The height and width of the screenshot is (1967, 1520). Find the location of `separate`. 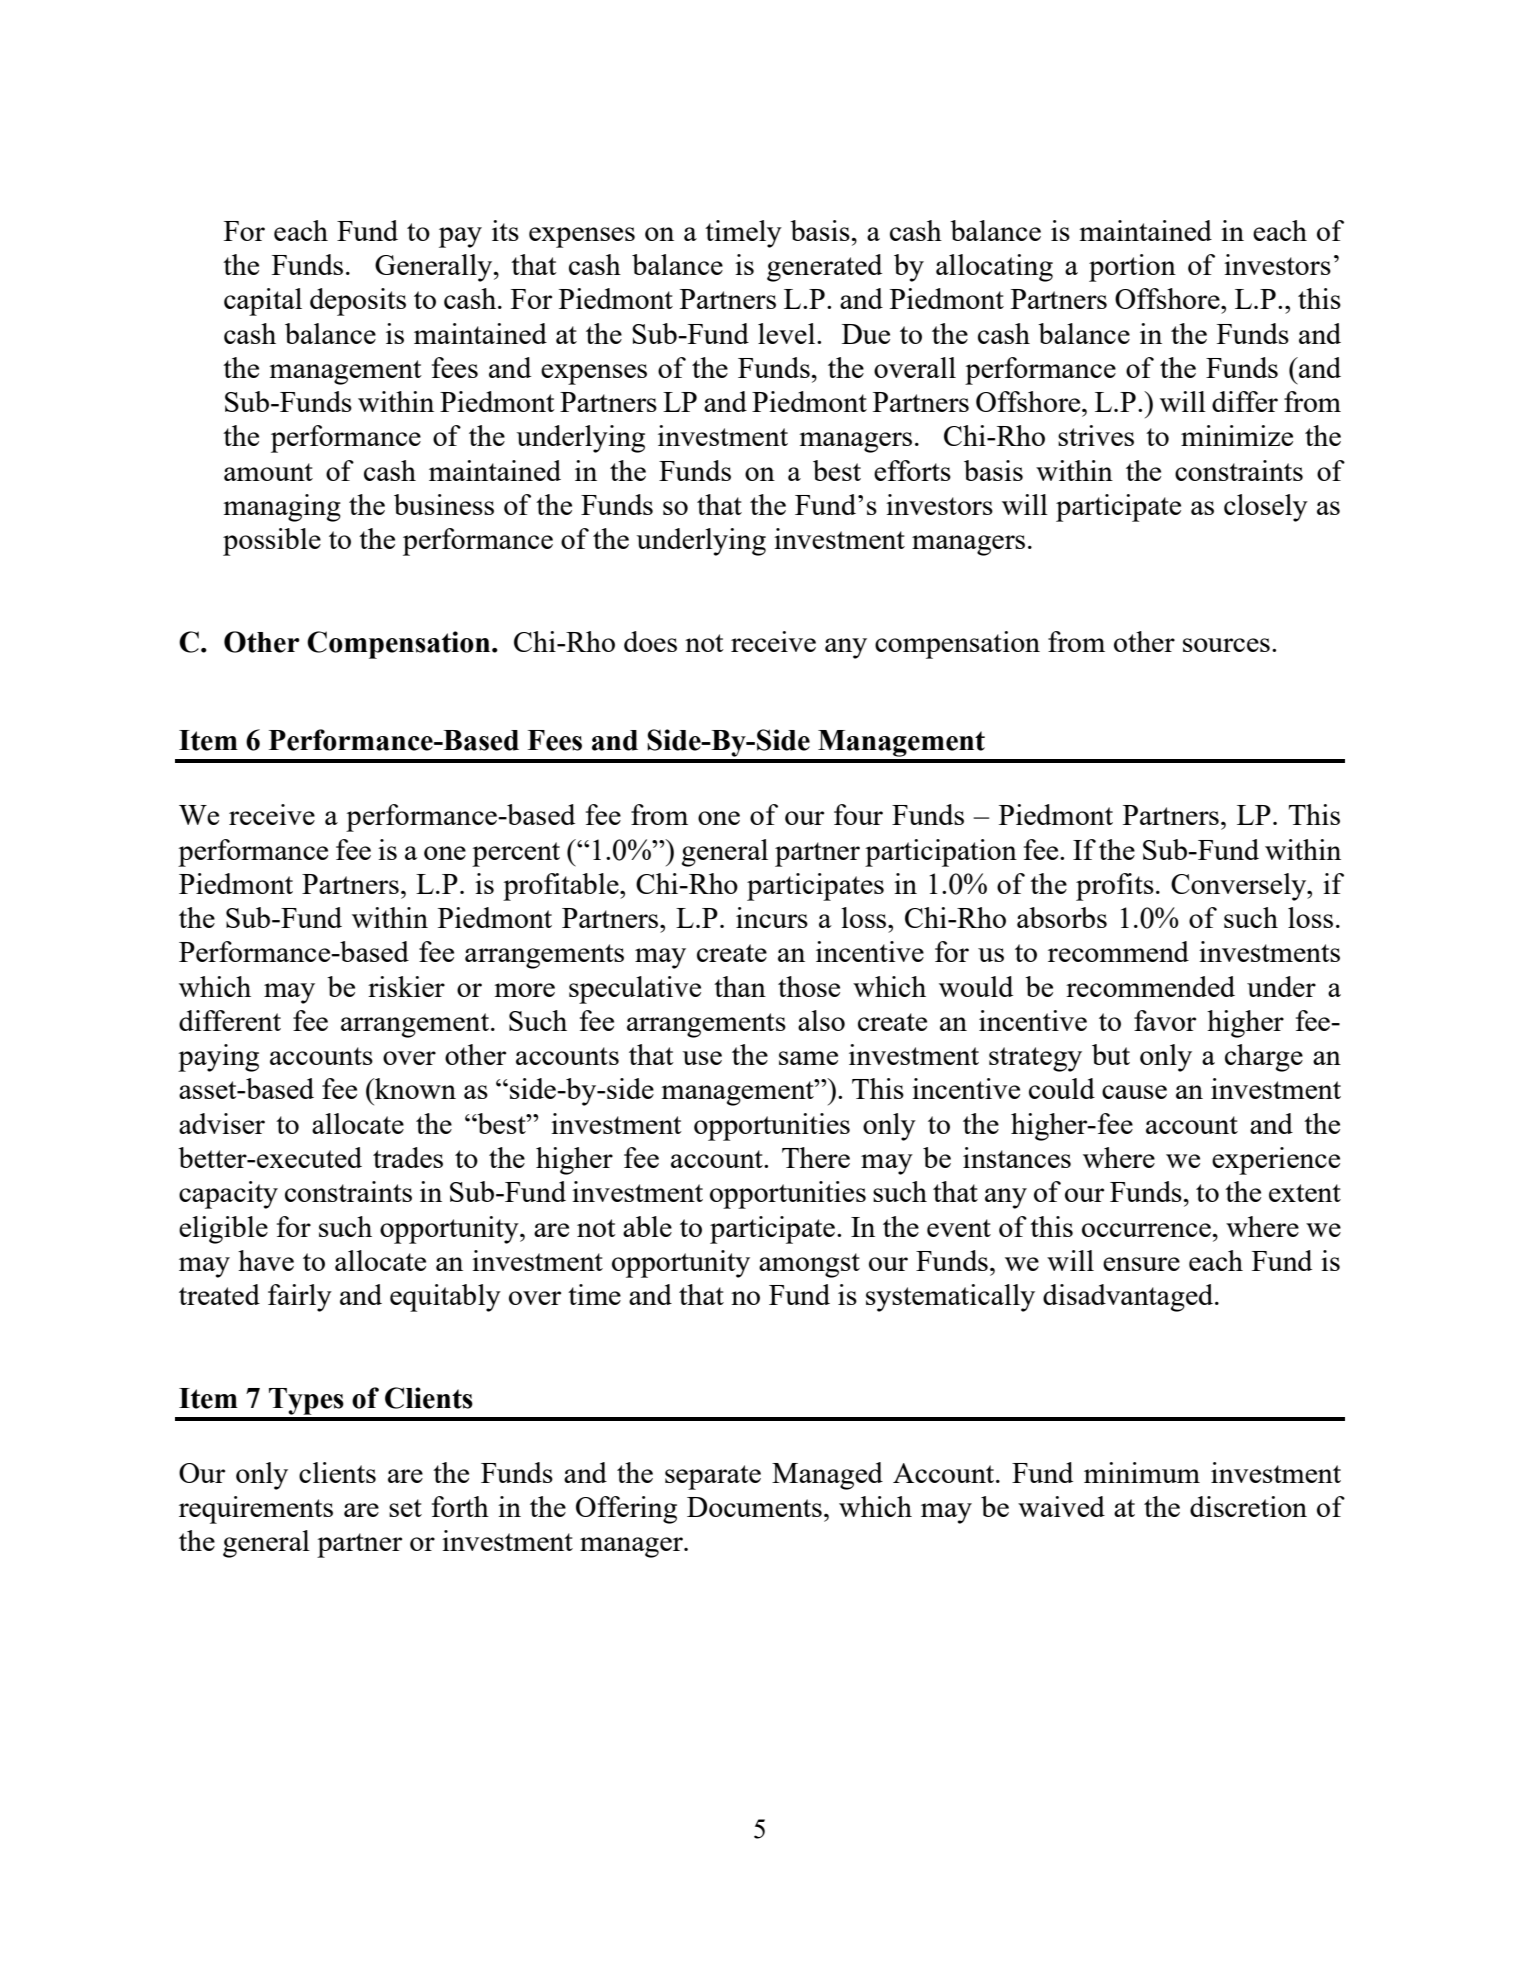

separate is located at coordinates (713, 1477).
